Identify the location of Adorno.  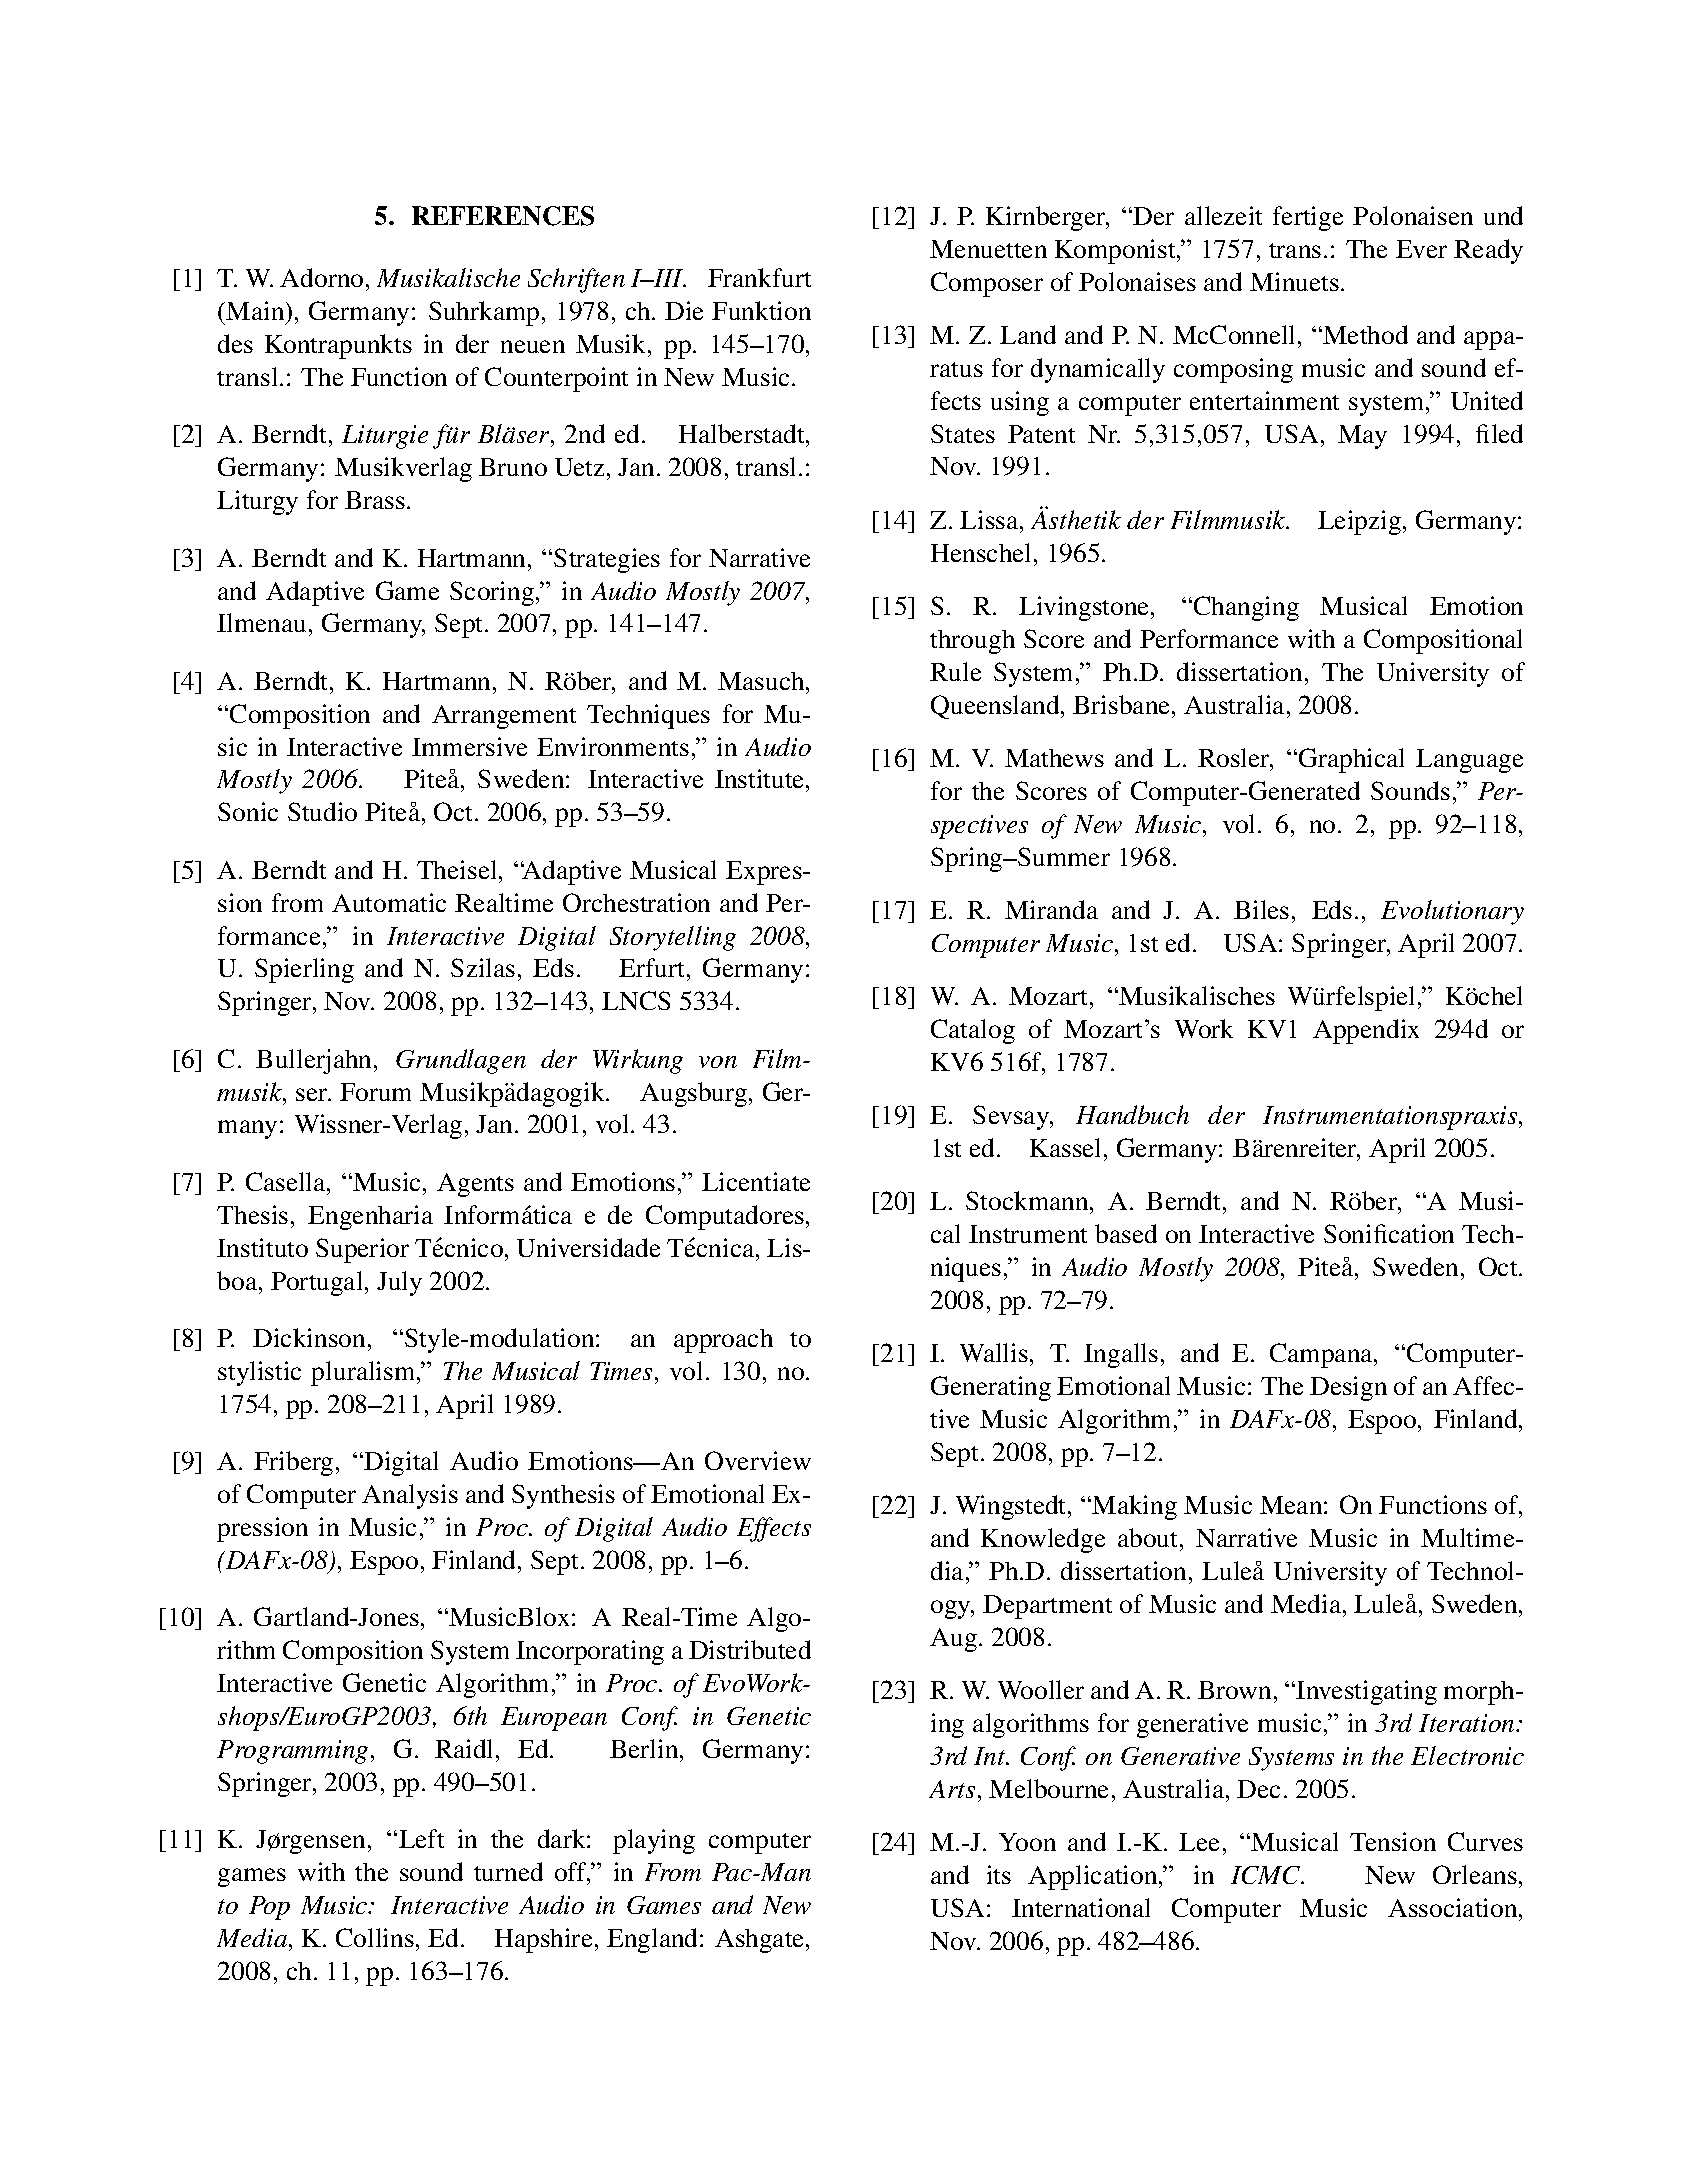
(321, 277).
